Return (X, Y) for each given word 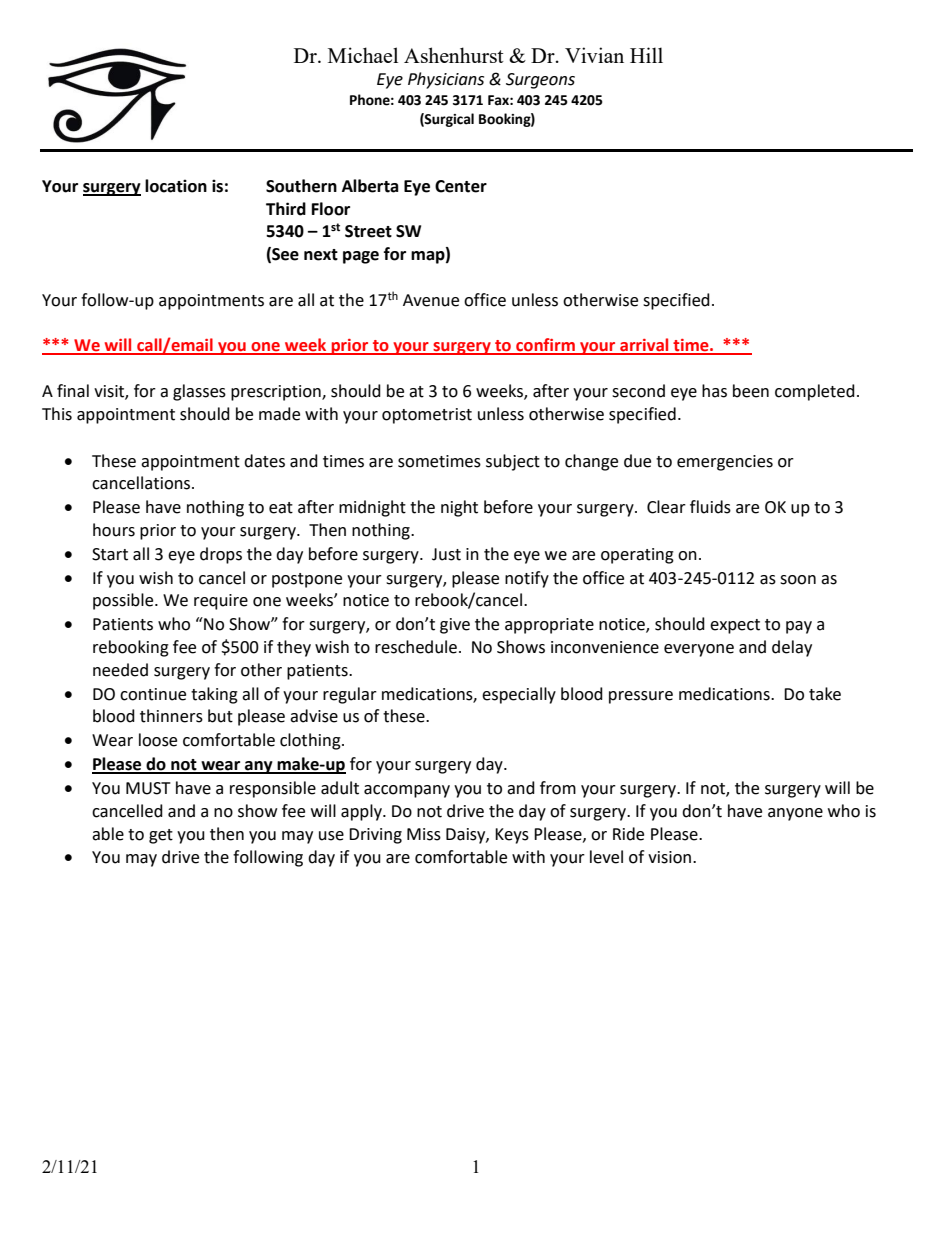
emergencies (725, 463)
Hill (646, 55)
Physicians (446, 80)
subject (513, 462)
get (161, 836)
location (176, 186)
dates (264, 461)
